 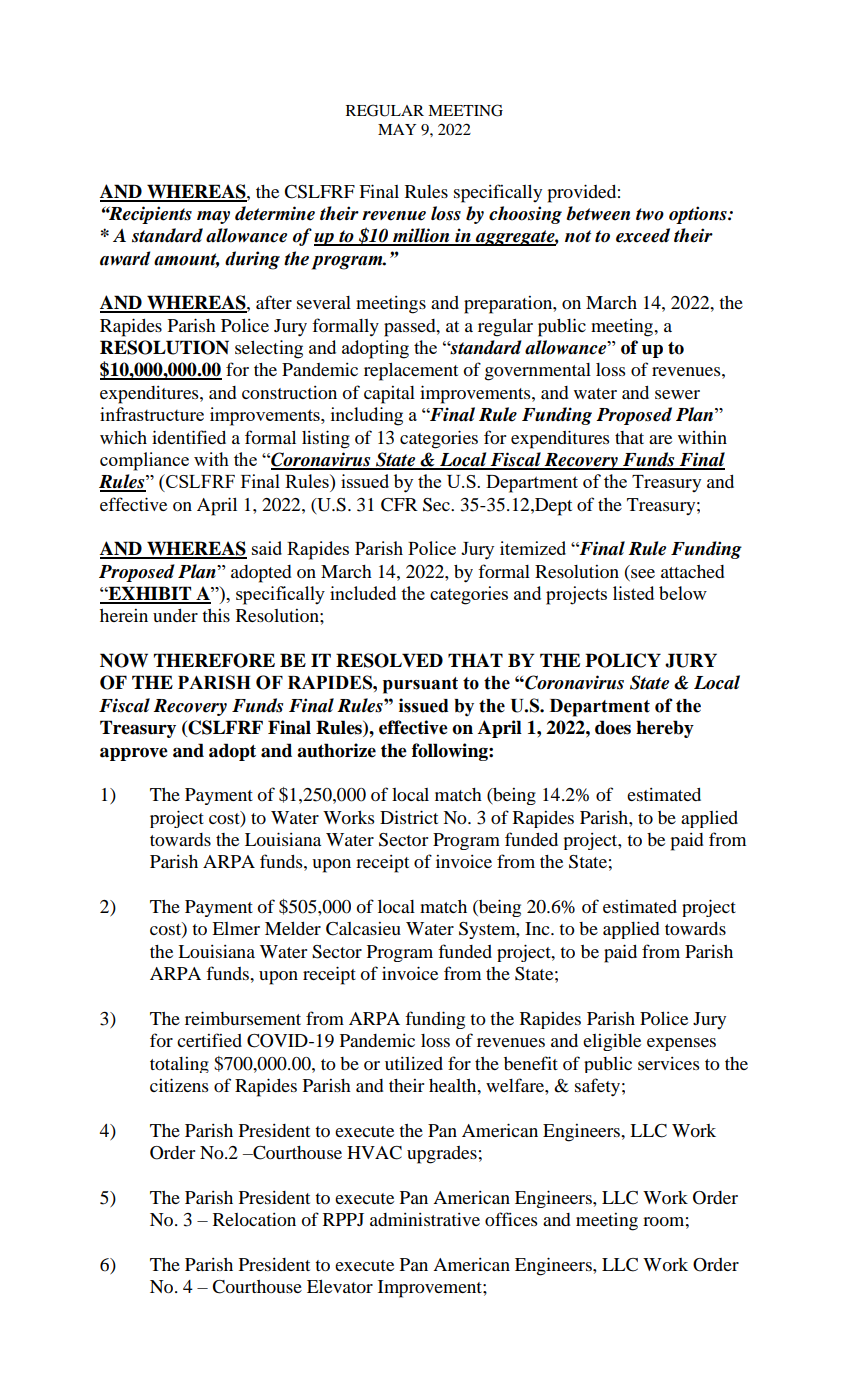 What do you see at coordinates (421, 236) in the page?
I see `million` at bounding box center [421, 236].
